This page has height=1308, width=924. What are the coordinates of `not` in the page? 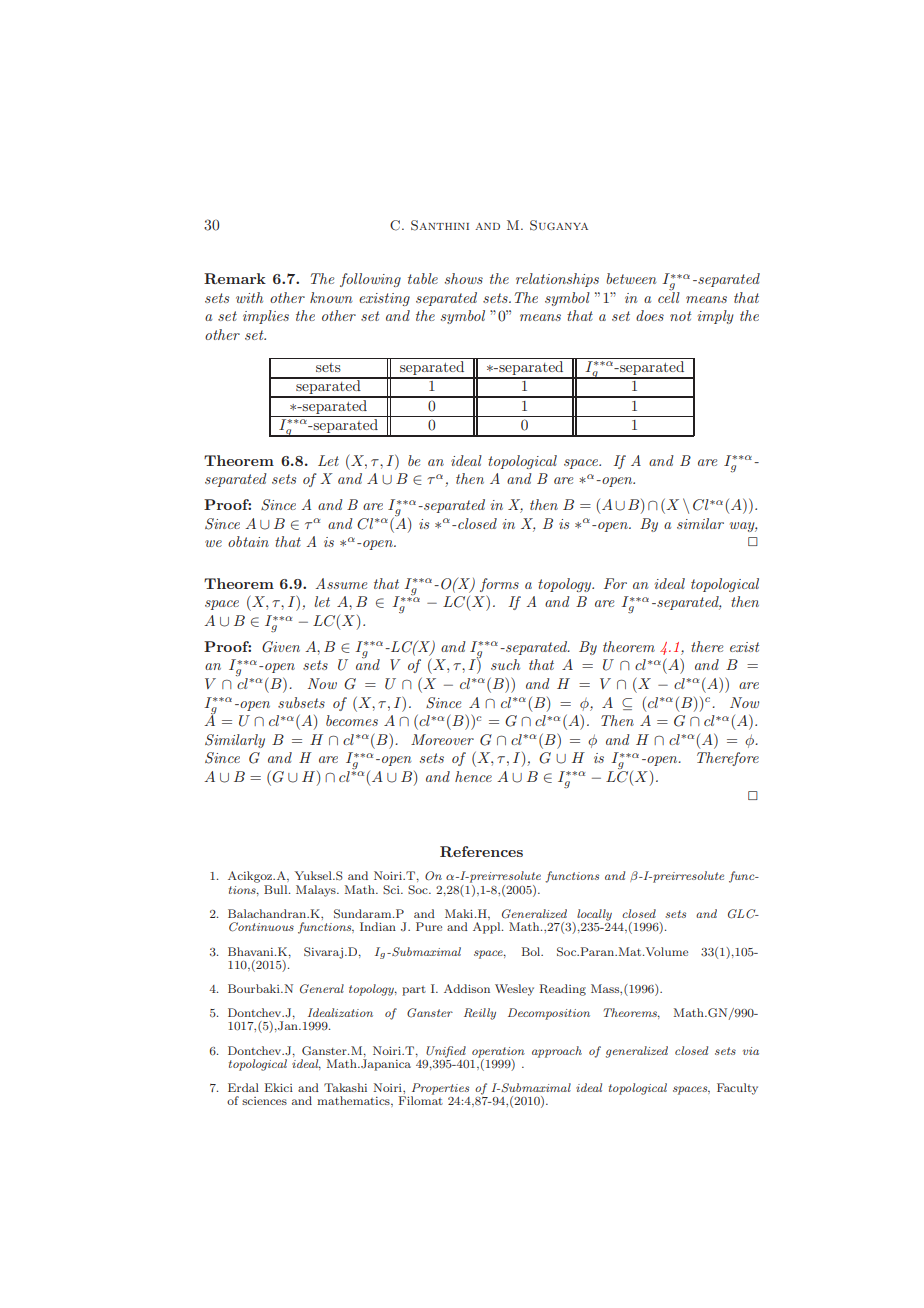 It's located at (680, 316).
